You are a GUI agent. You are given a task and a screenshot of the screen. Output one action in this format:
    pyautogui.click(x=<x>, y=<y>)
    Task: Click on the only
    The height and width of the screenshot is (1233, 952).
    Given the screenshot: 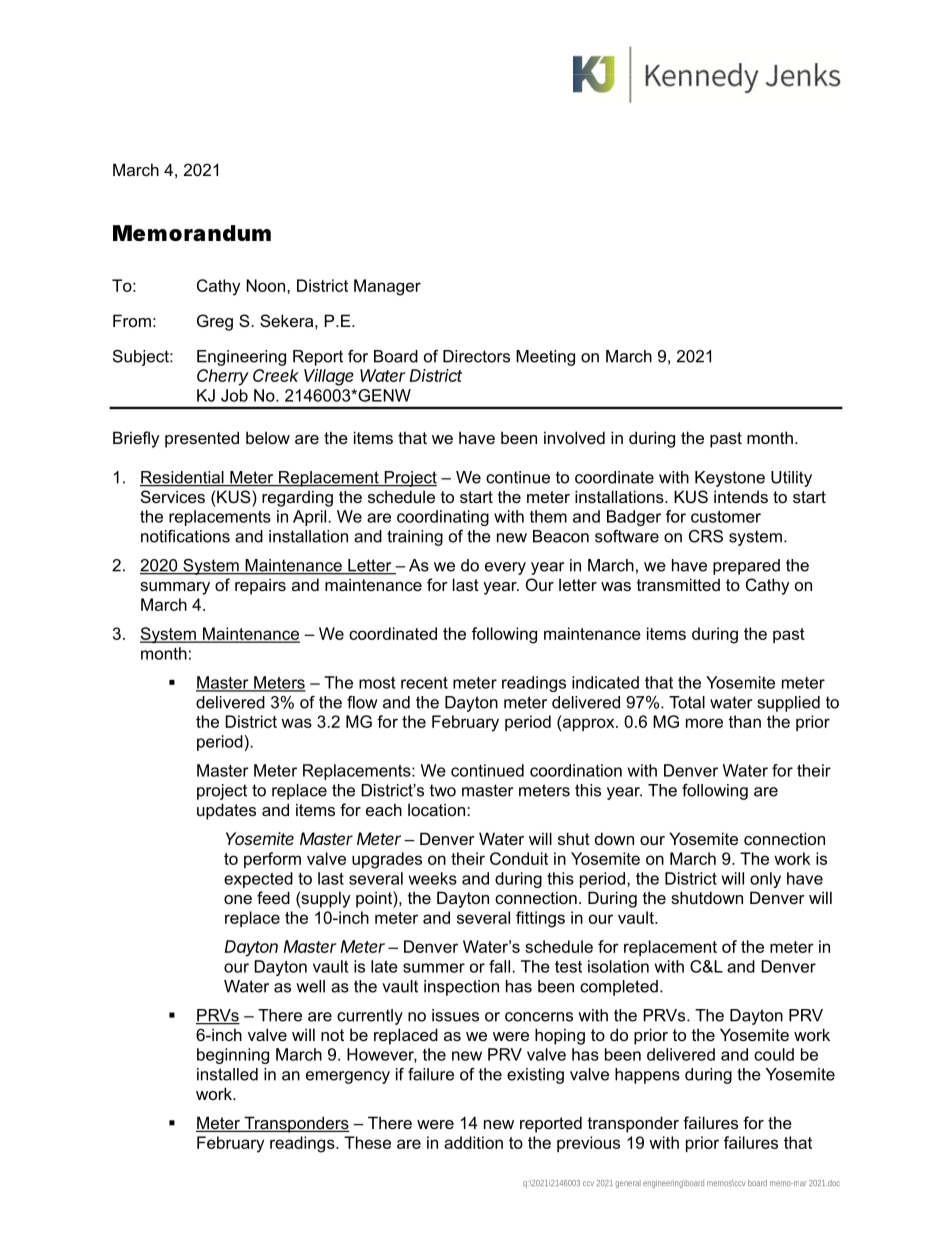 What is the action you would take?
    pyautogui.click(x=765, y=880)
